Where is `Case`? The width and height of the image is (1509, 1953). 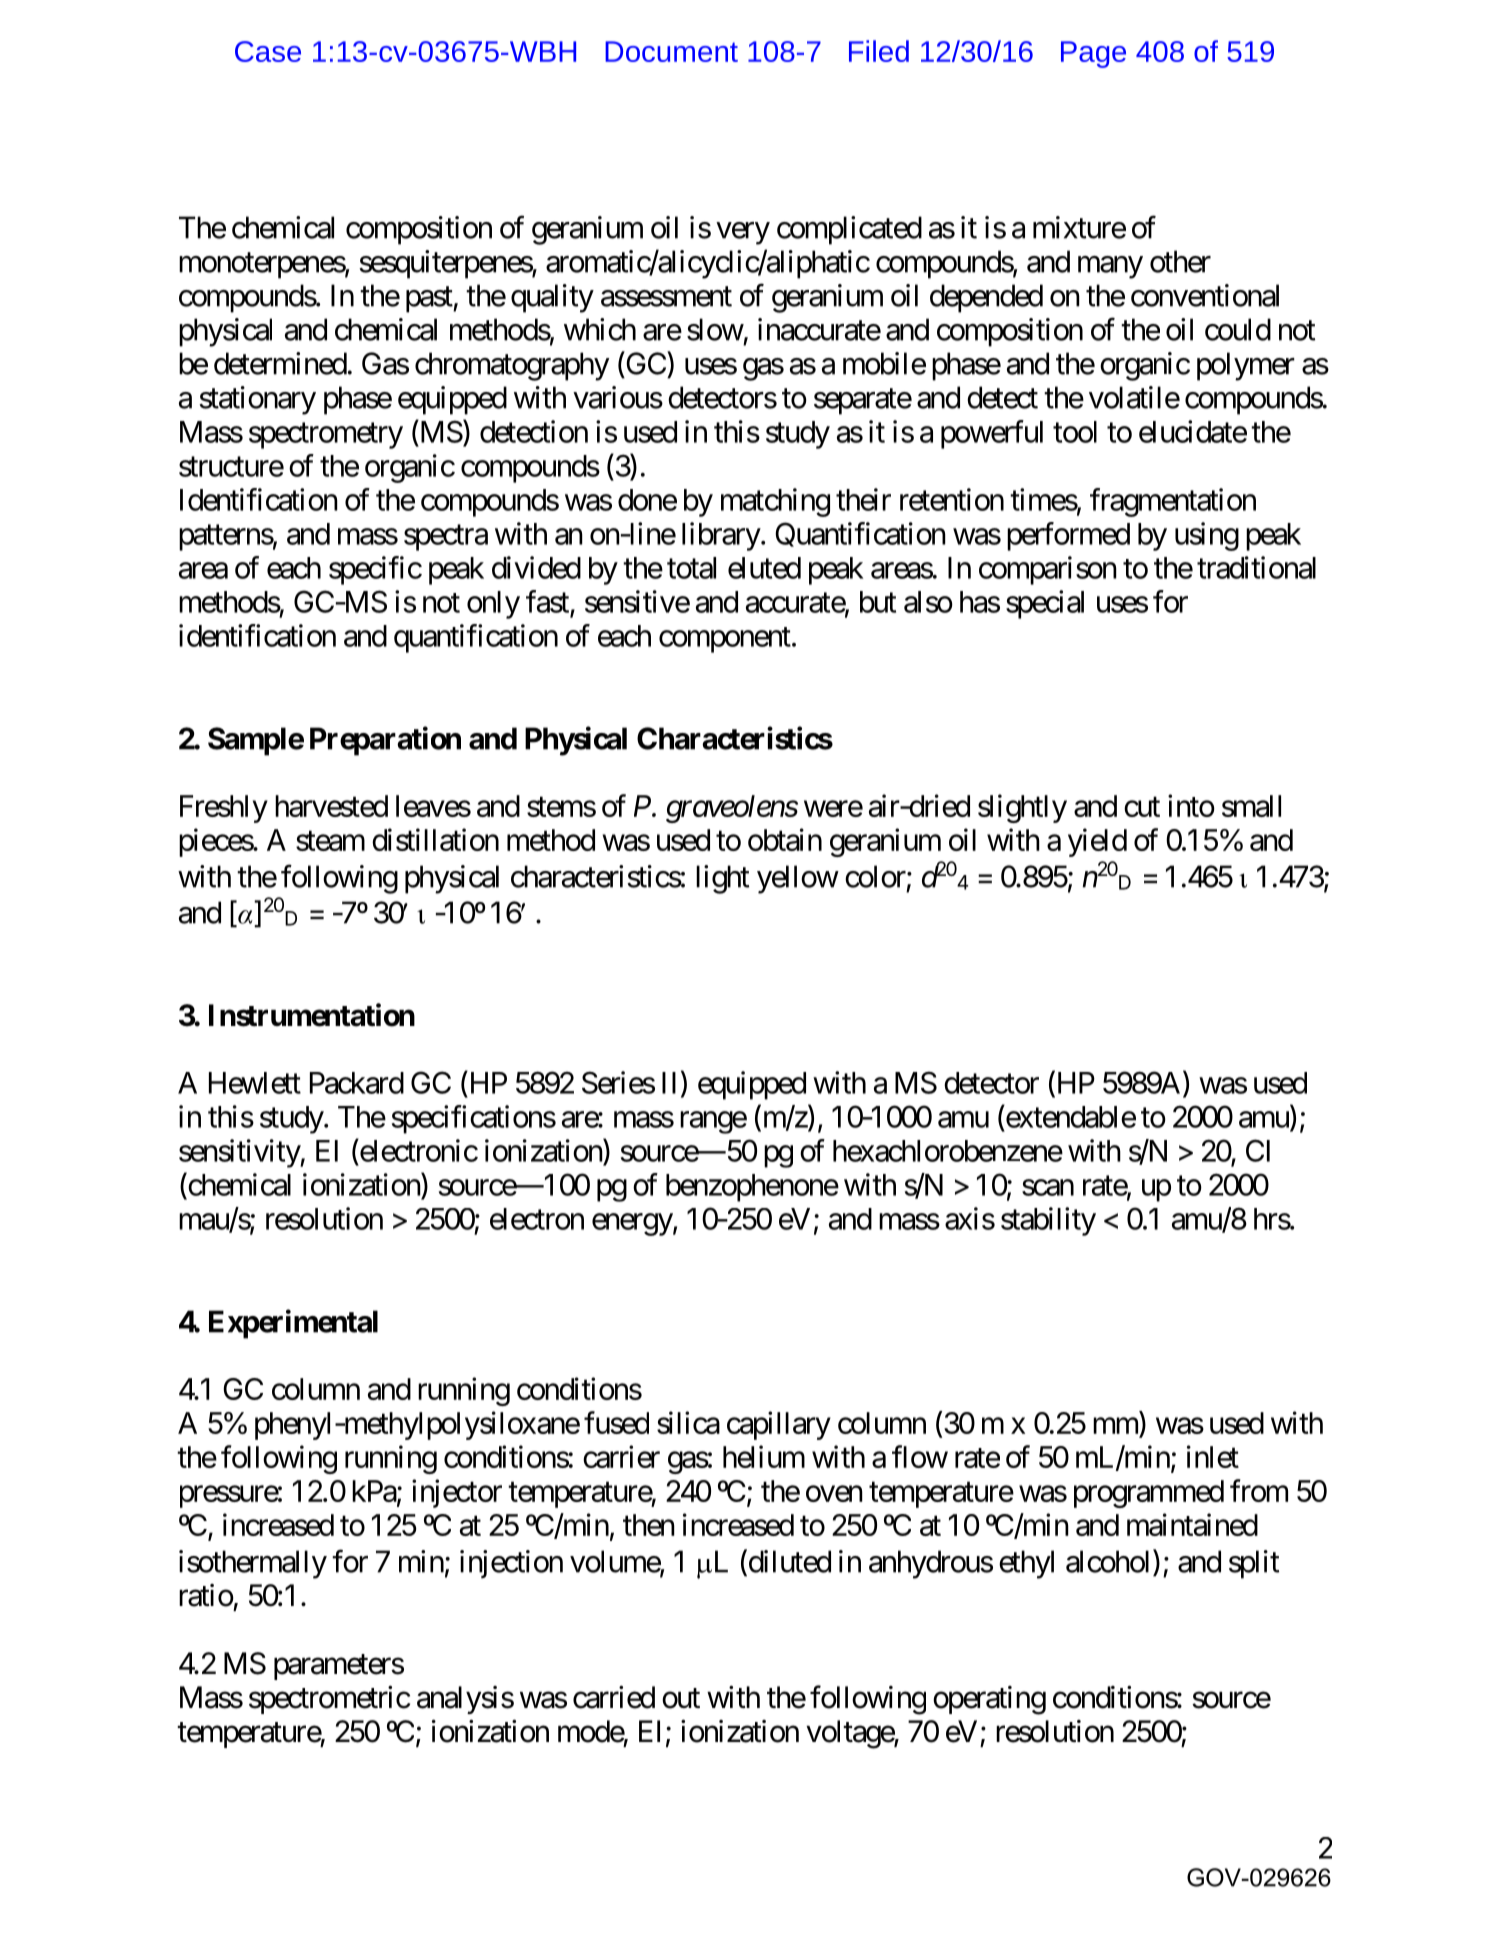
Case is located at coordinates (268, 51).
